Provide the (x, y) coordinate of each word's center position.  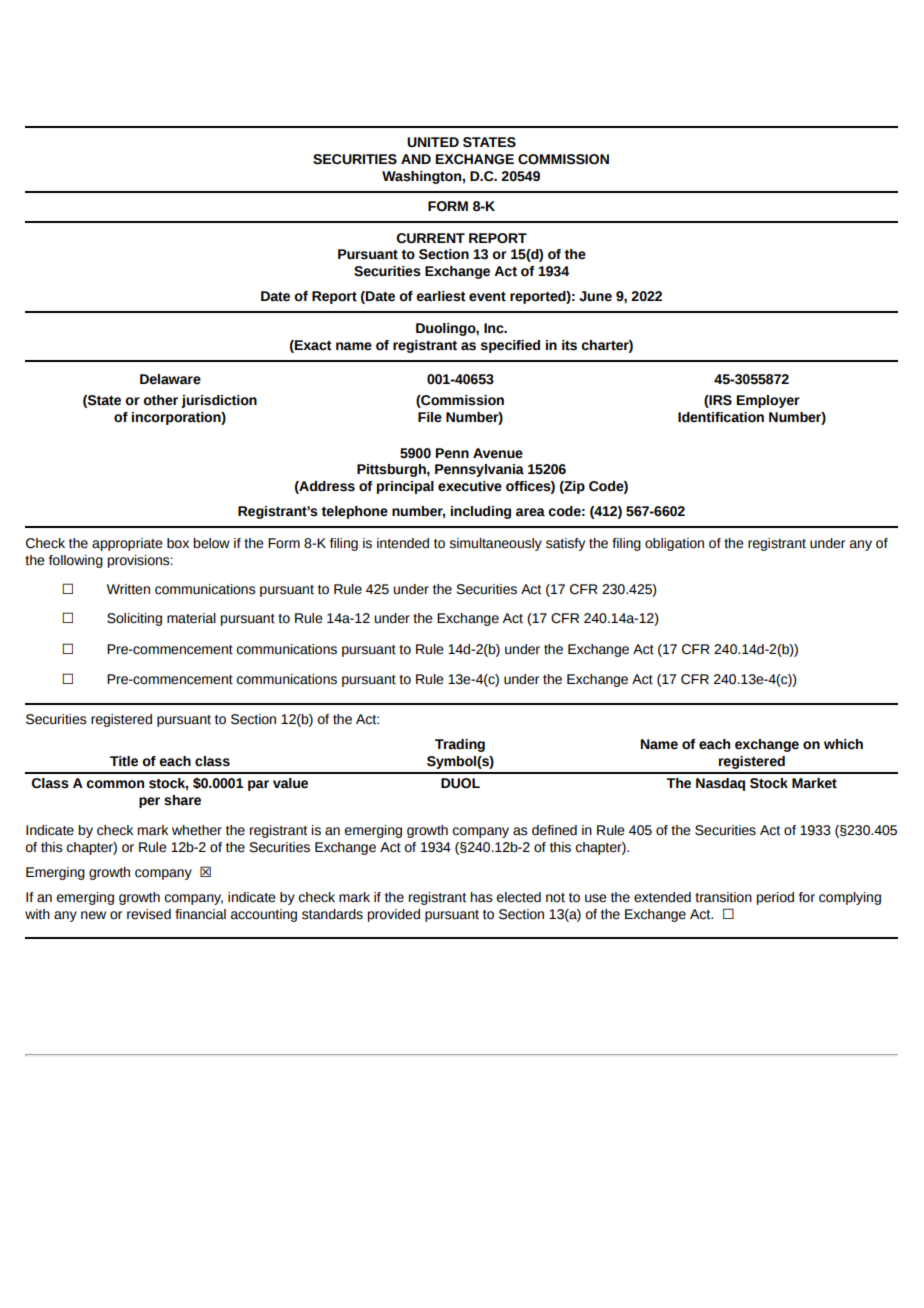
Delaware (170, 379)
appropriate (127, 544)
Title (124, 761)
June (595, 296)
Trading (460, 745)
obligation (674, 544)
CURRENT (431, 238)
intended (403, 543)
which (843, 744)
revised (149, 914)
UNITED (433, 142)
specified (510, 346)
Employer (768, 401)
